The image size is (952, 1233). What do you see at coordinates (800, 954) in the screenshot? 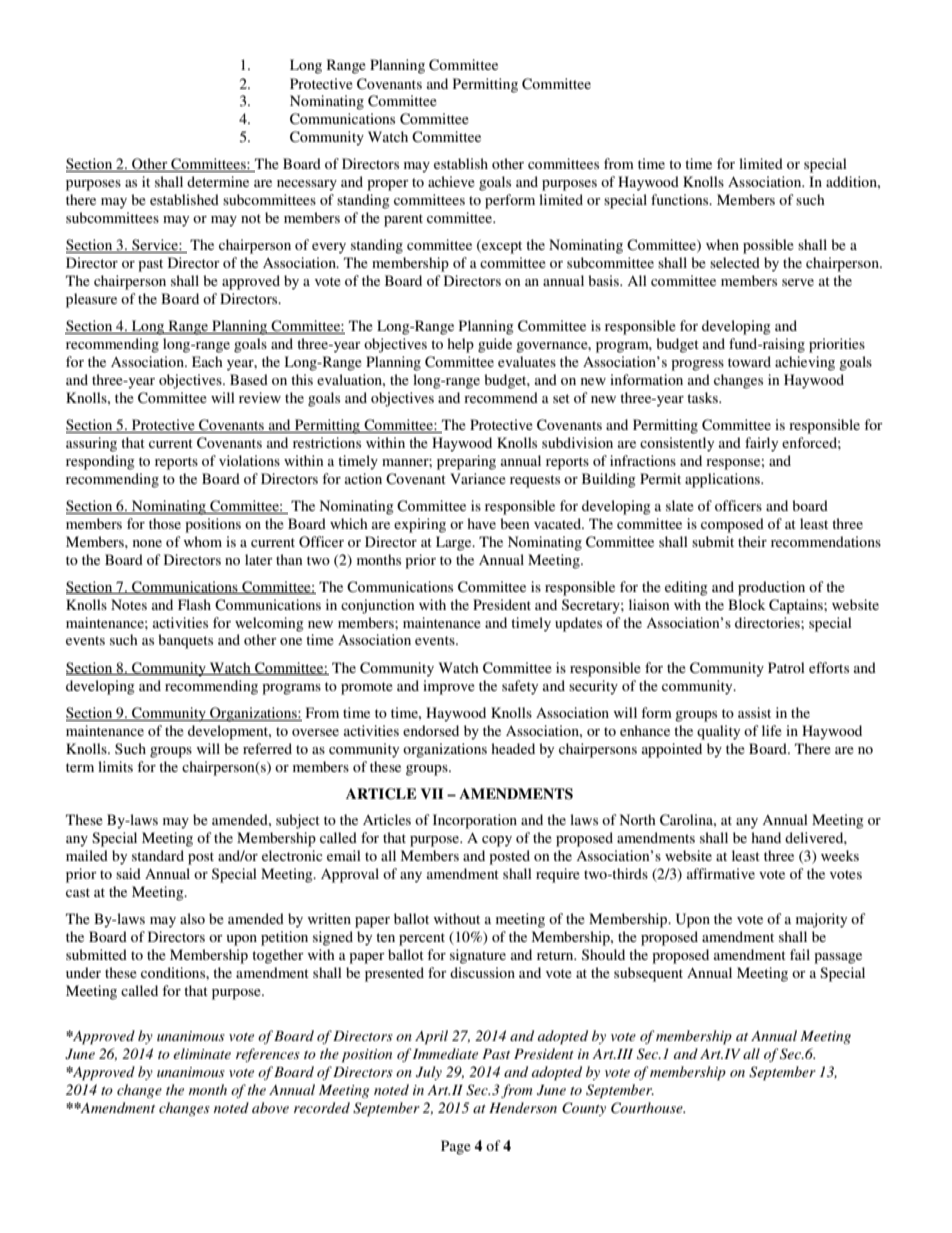
I see `fail` at bounding box center [800, 954].
